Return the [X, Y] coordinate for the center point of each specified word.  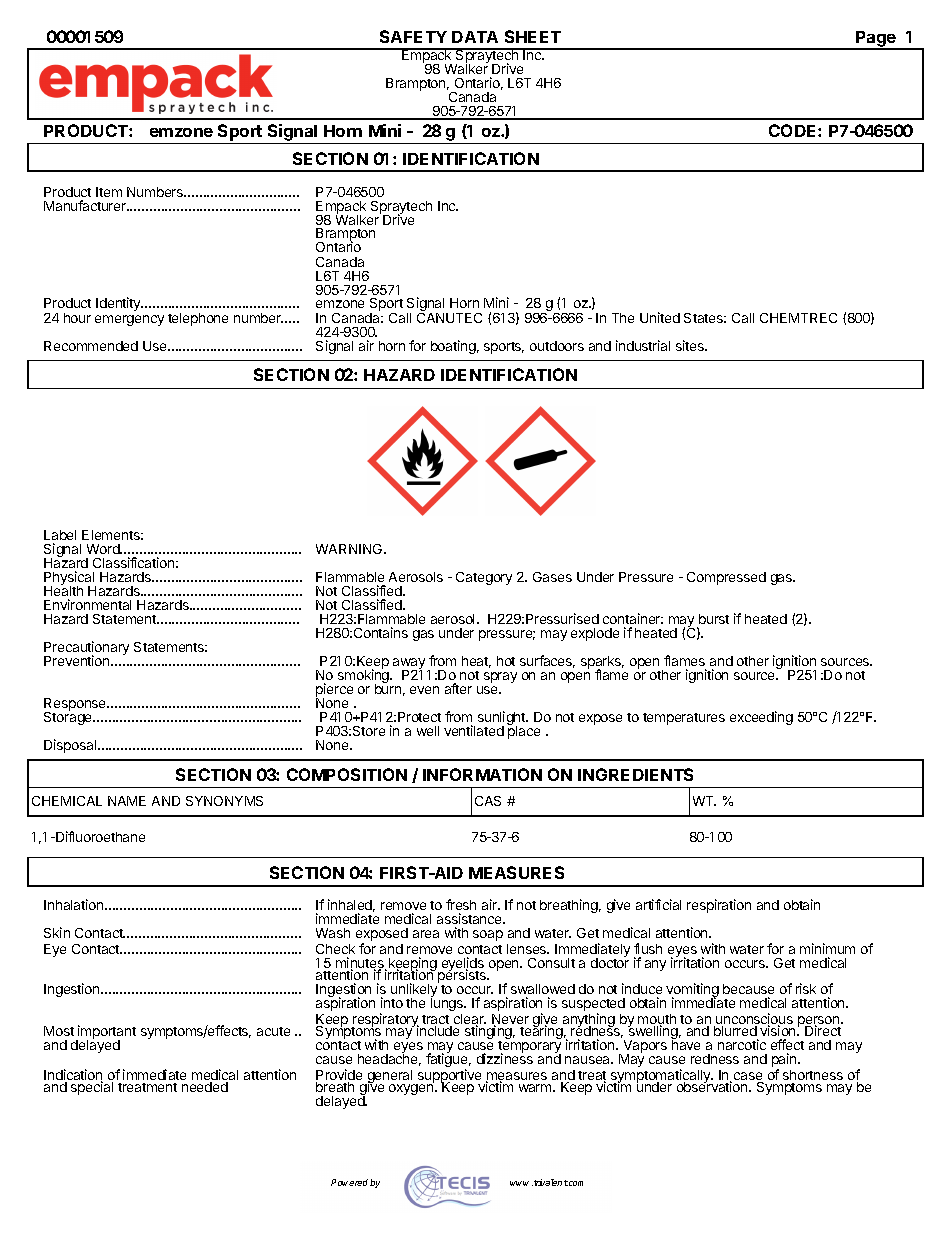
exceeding [761, 718]
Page [876, 40]
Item [109, 192]
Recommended [91, 346]
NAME [127, 801]
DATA [475, 37]
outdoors [557, 346]
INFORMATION [482, 774]
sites [691, 345]
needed [205, 1087]
